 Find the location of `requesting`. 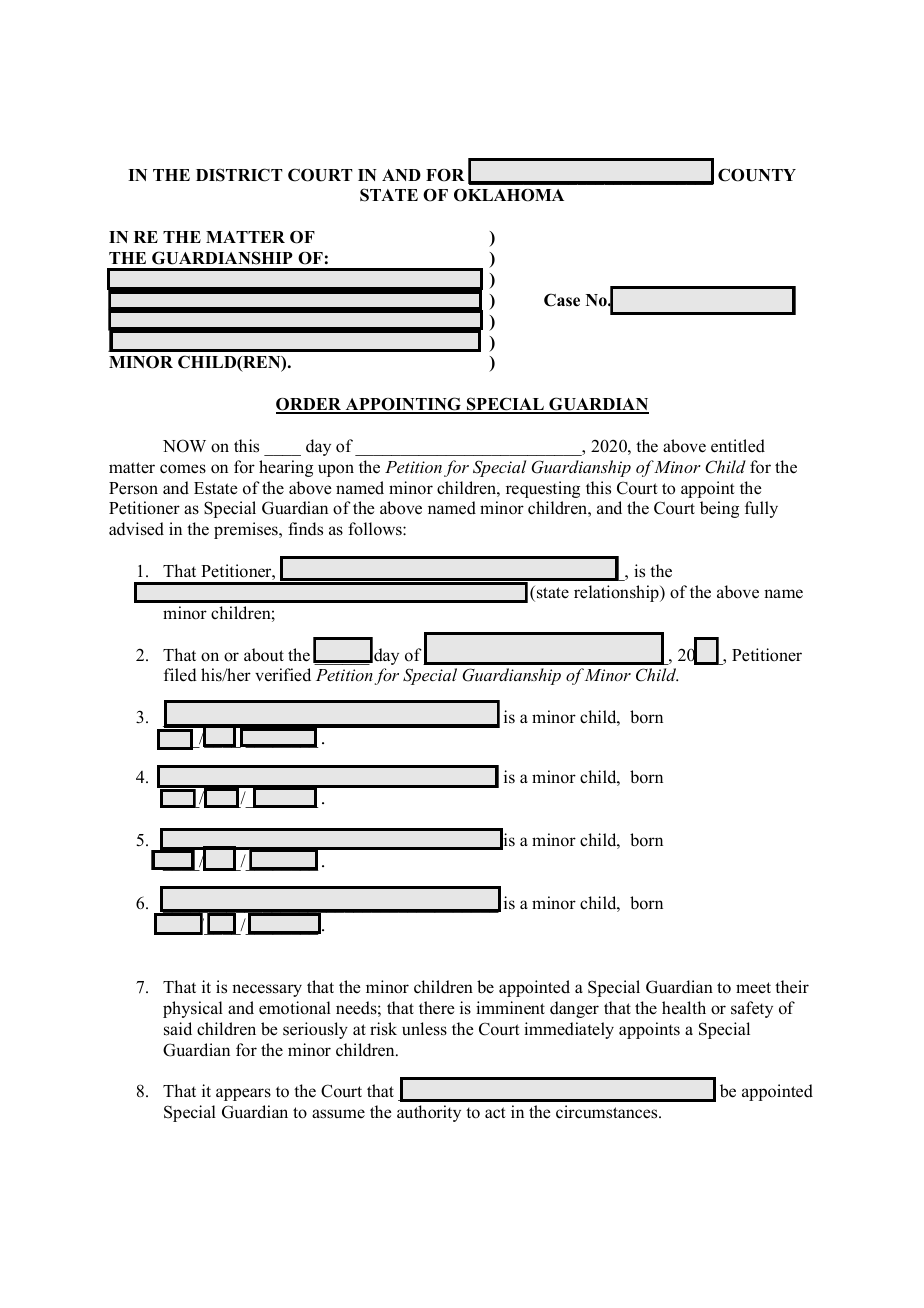

requesting is located at coordinates (543, 489).
